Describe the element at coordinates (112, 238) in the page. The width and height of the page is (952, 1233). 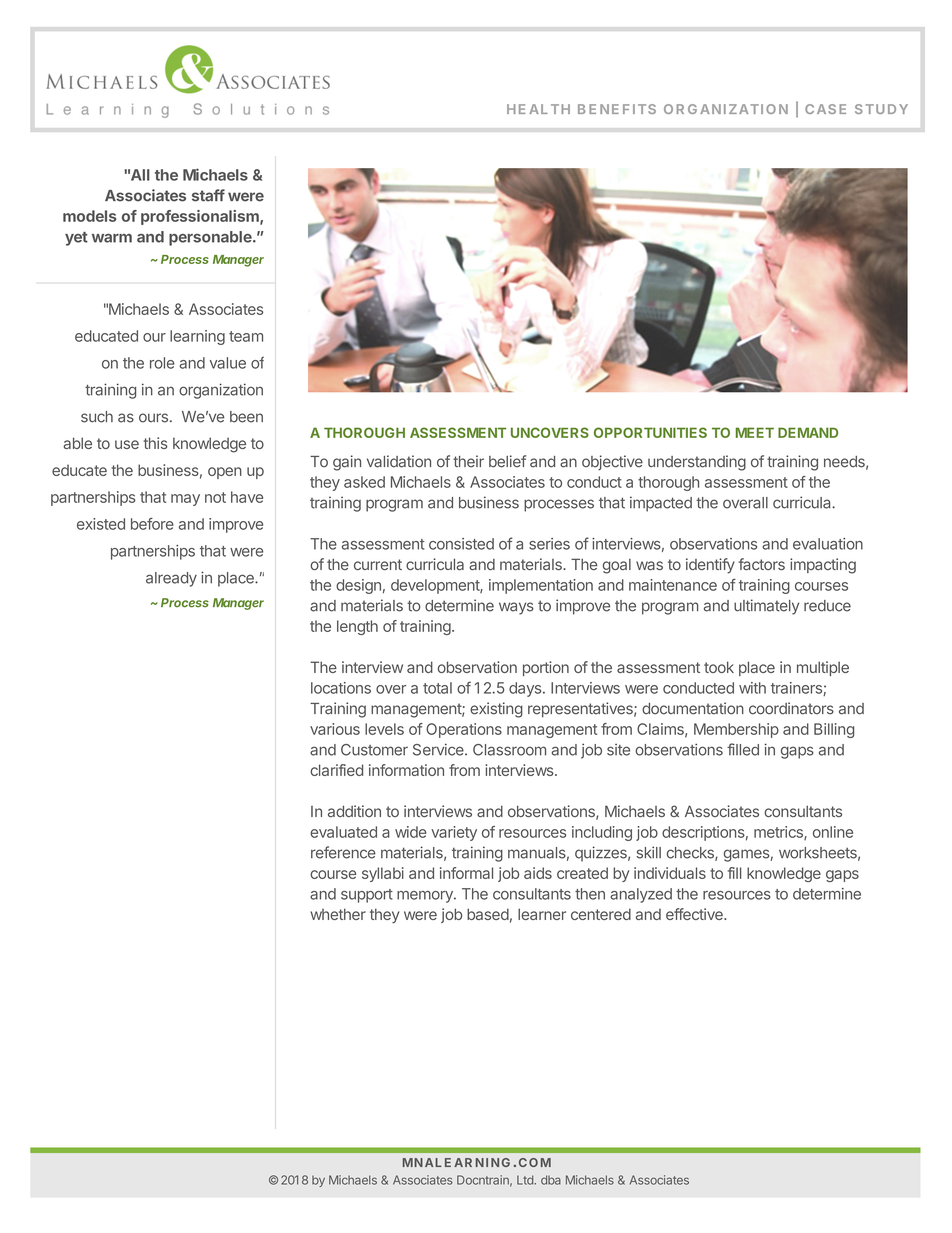
I see `warm` at that location.
